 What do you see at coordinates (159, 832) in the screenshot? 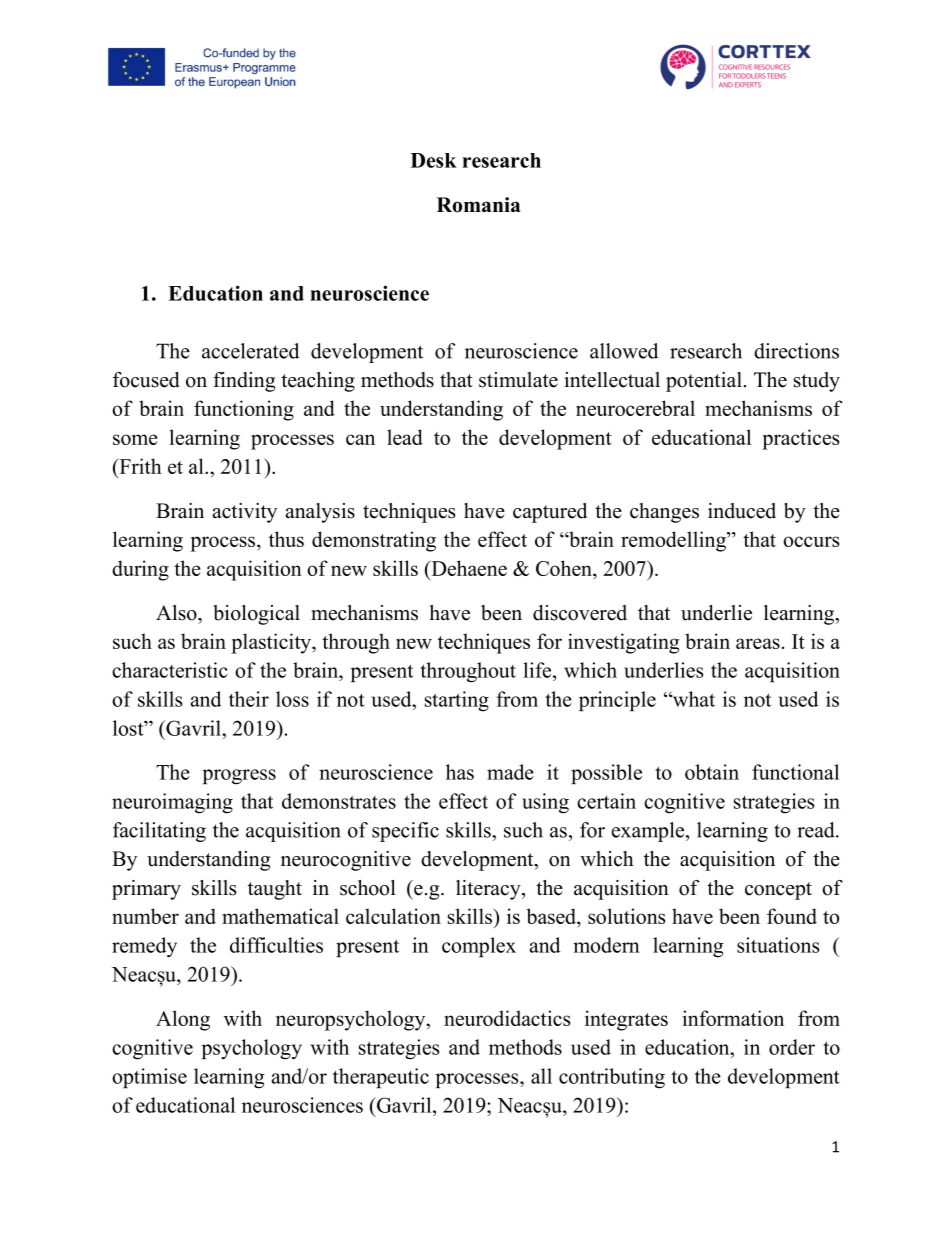
I see `facilitating` at bounding box center [159, 832].
